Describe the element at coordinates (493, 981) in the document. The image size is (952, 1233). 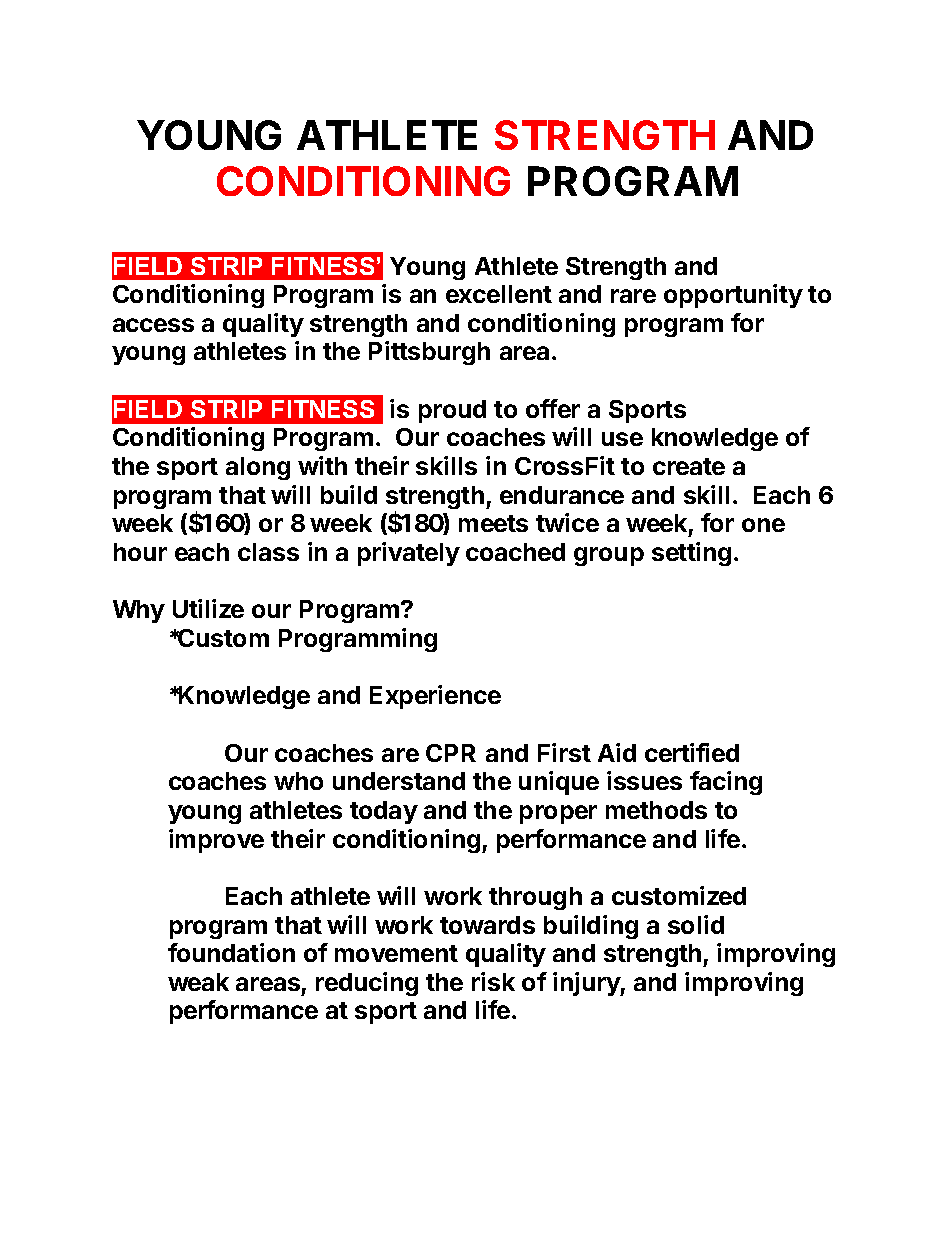
I see `risk` at that location.
